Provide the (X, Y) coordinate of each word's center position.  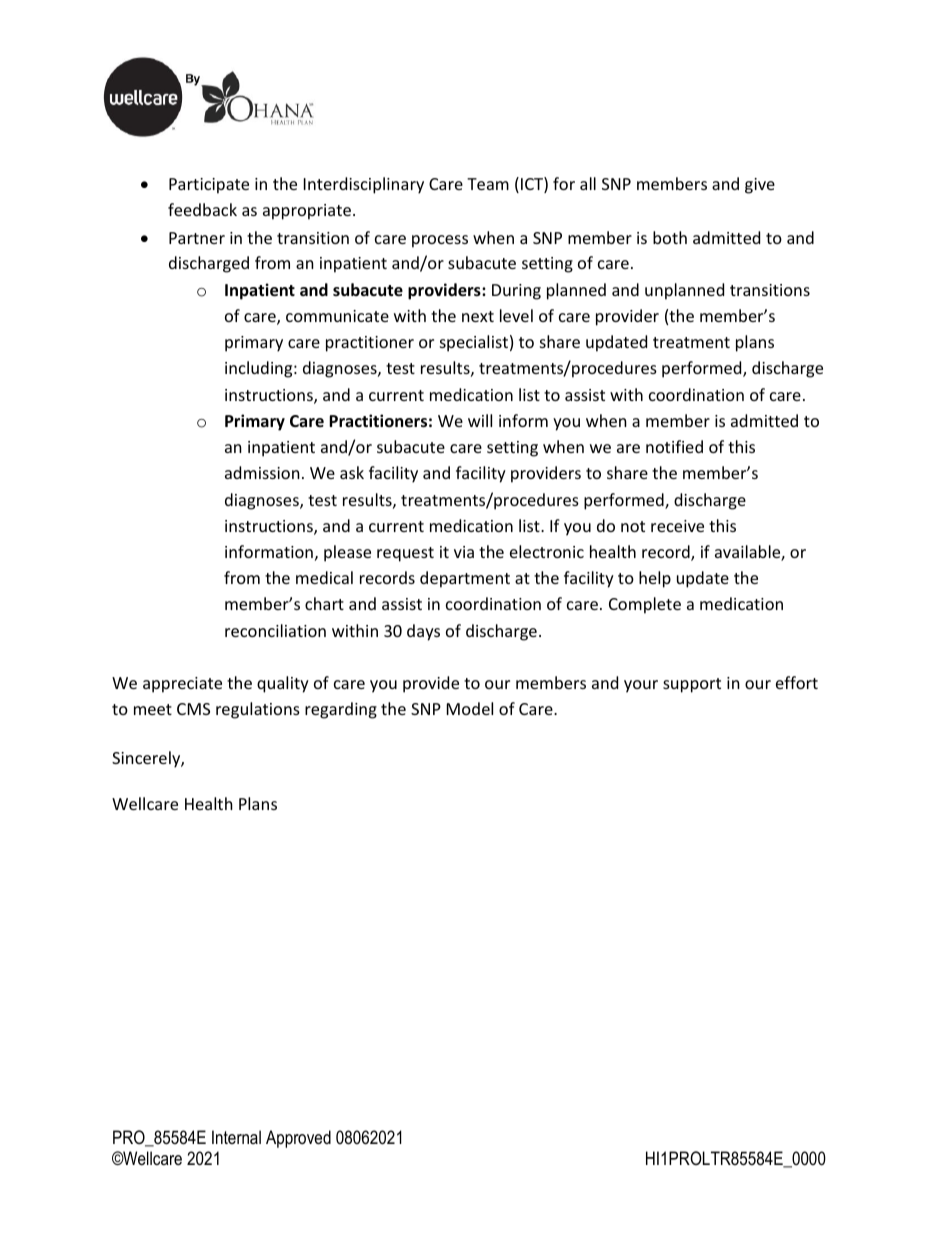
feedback (202, 209)
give (760, 186)
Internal (236, 1137)
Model (470, 708)
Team (488, 184)
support (692, 685)
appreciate (182, 685)
